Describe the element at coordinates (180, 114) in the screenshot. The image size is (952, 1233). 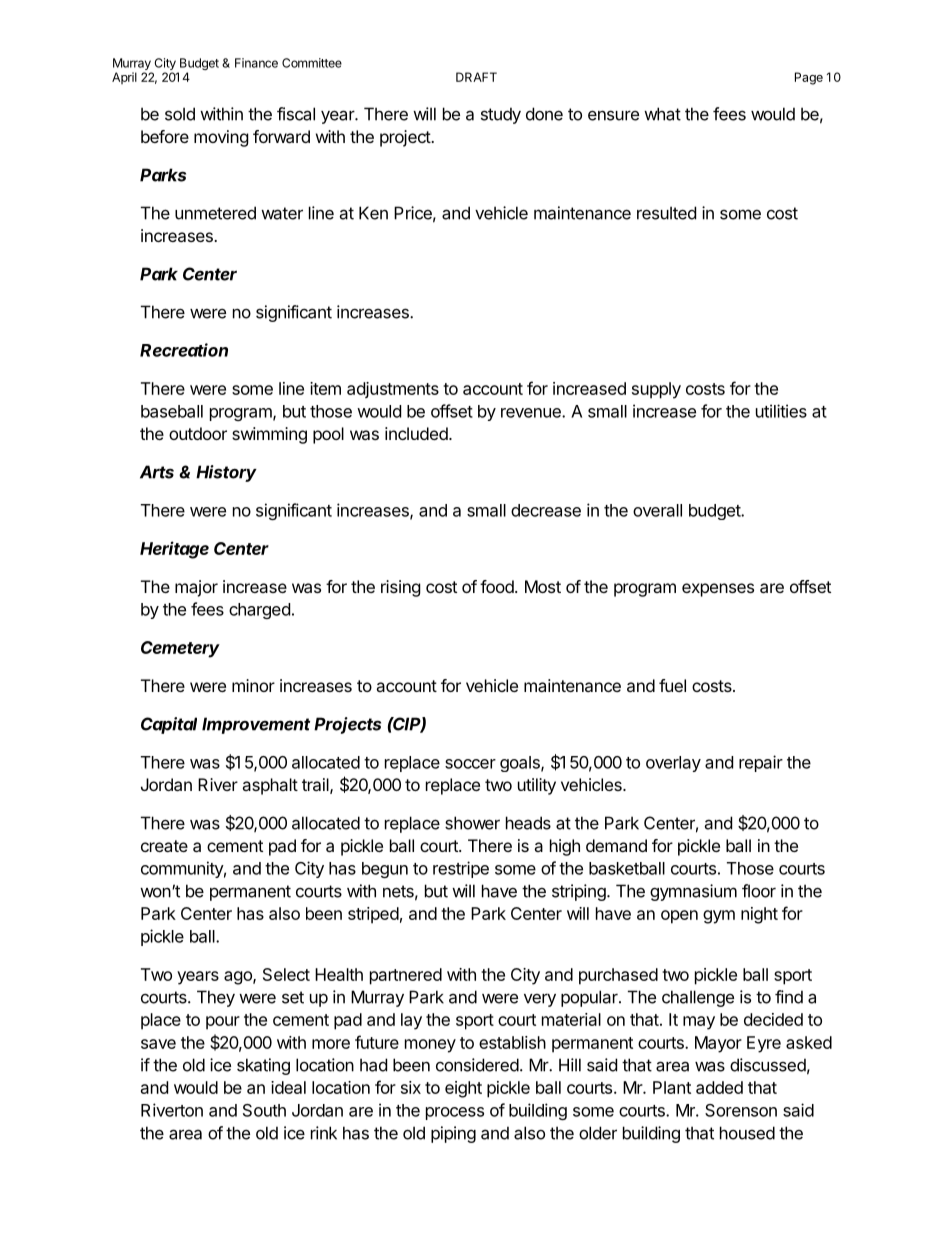
I see `sold` at that location.
